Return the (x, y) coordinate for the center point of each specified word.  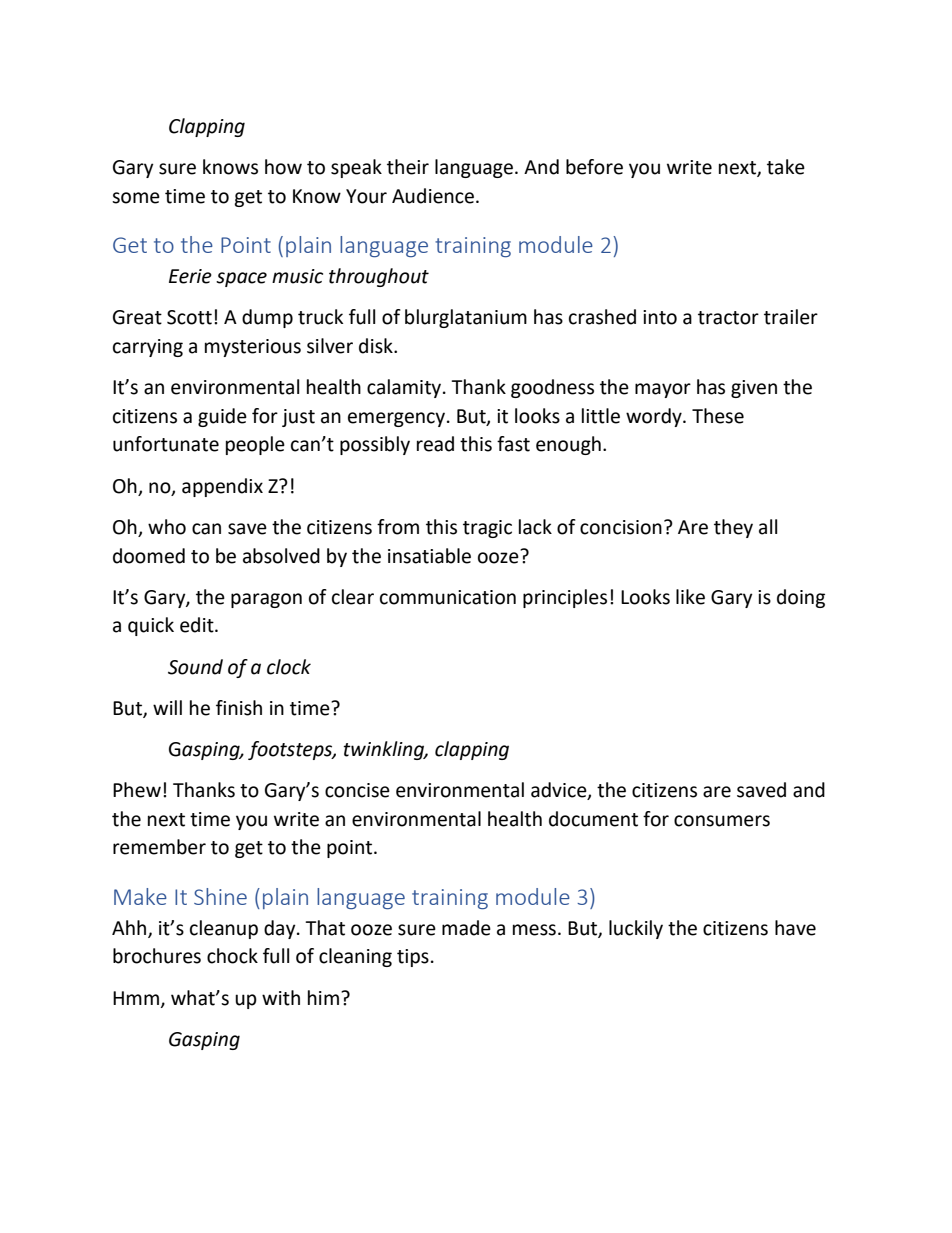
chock (232, 956)
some (136, 198)
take (786, 167)
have (795, 928)
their (408, 167)
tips (413, 958)
